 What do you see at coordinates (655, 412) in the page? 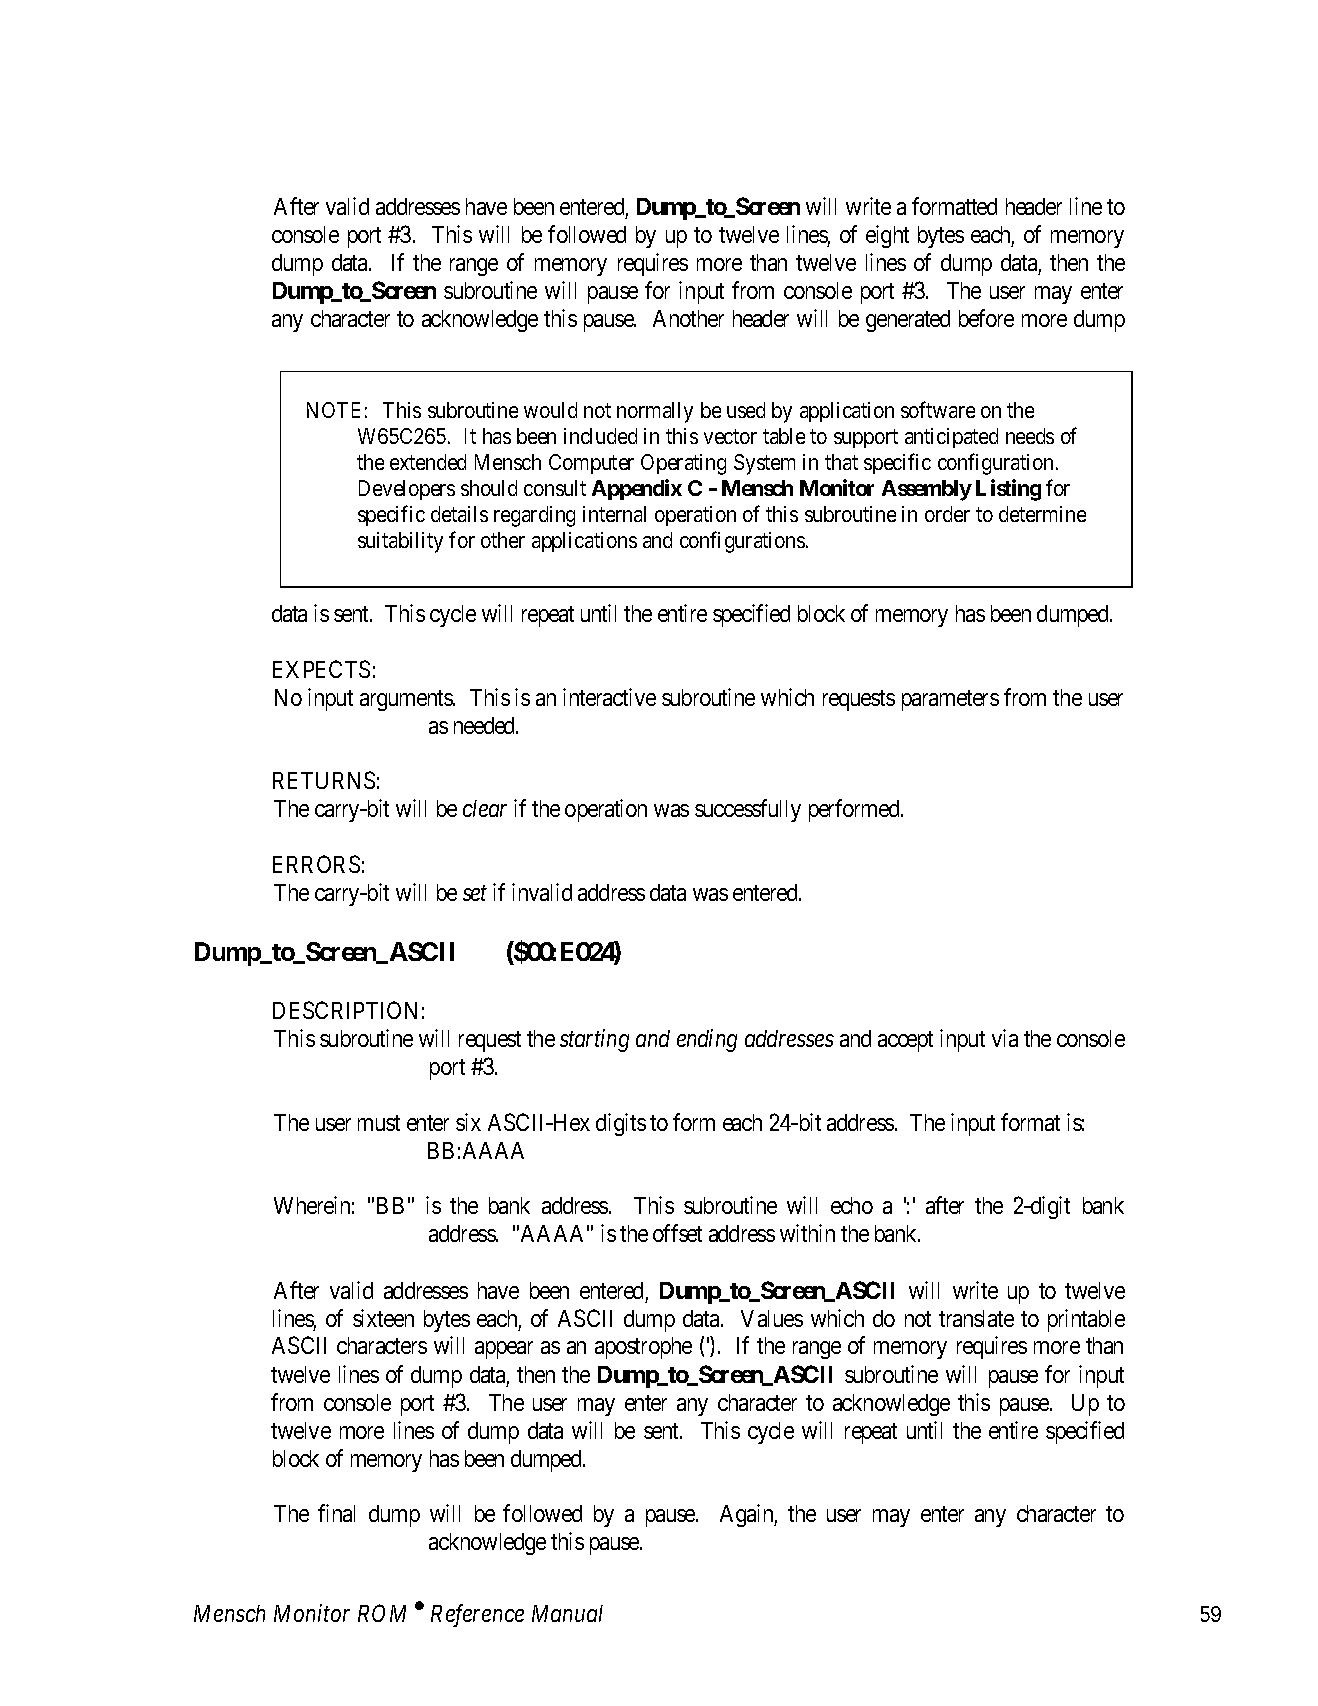
I see `normally` at bounding box center [655, 412].
